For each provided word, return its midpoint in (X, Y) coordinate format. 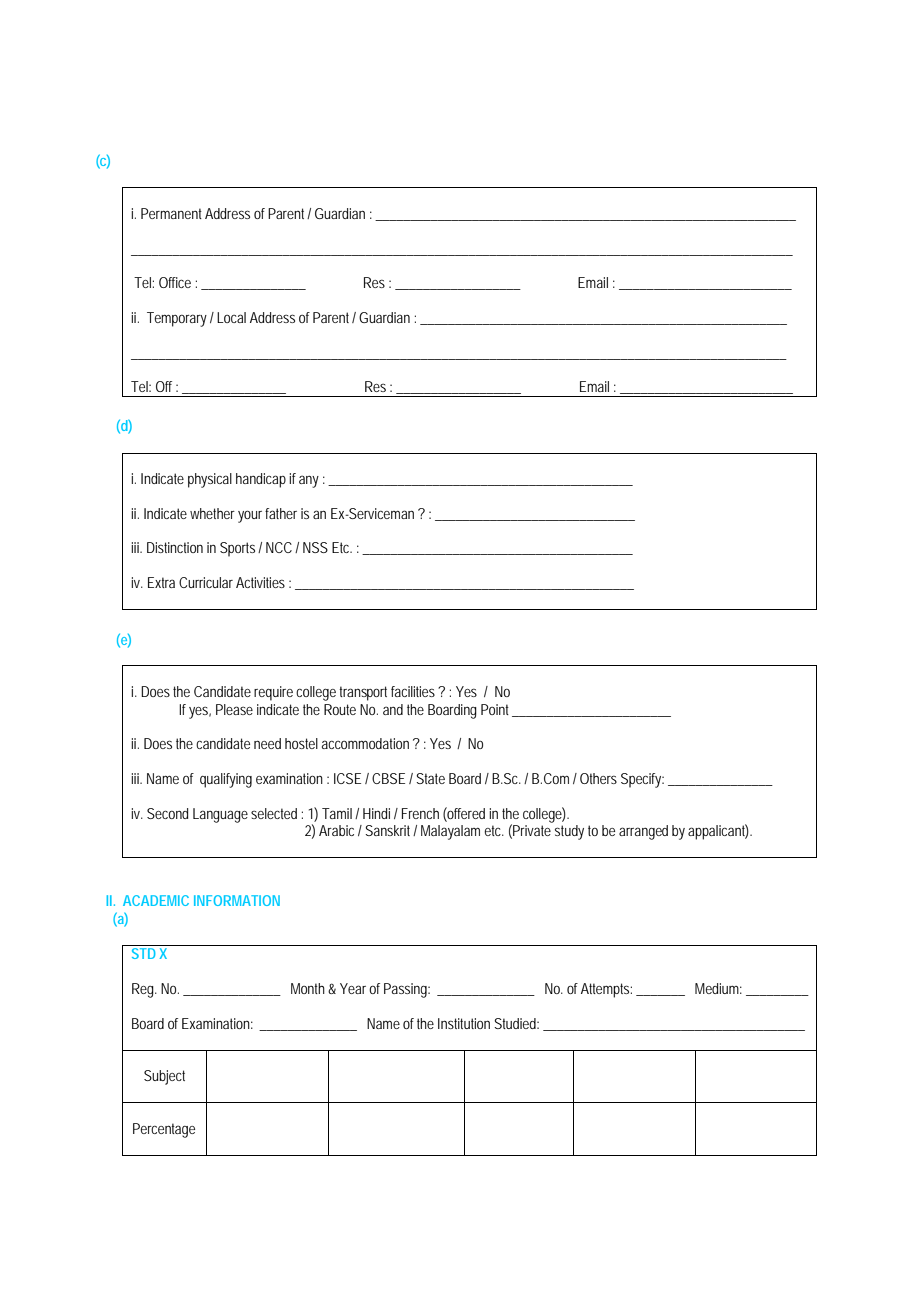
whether (212, 513)
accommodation (365, 743)
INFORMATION (237, 900)
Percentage (164, 1130)
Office (175, 282)
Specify (642, 780)
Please (234, 709)
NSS (315, 547)
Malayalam (453, 832)
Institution (464, 1023)
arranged (643, 832)
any (309, 481)
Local (231, 317)
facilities (415, 691)
